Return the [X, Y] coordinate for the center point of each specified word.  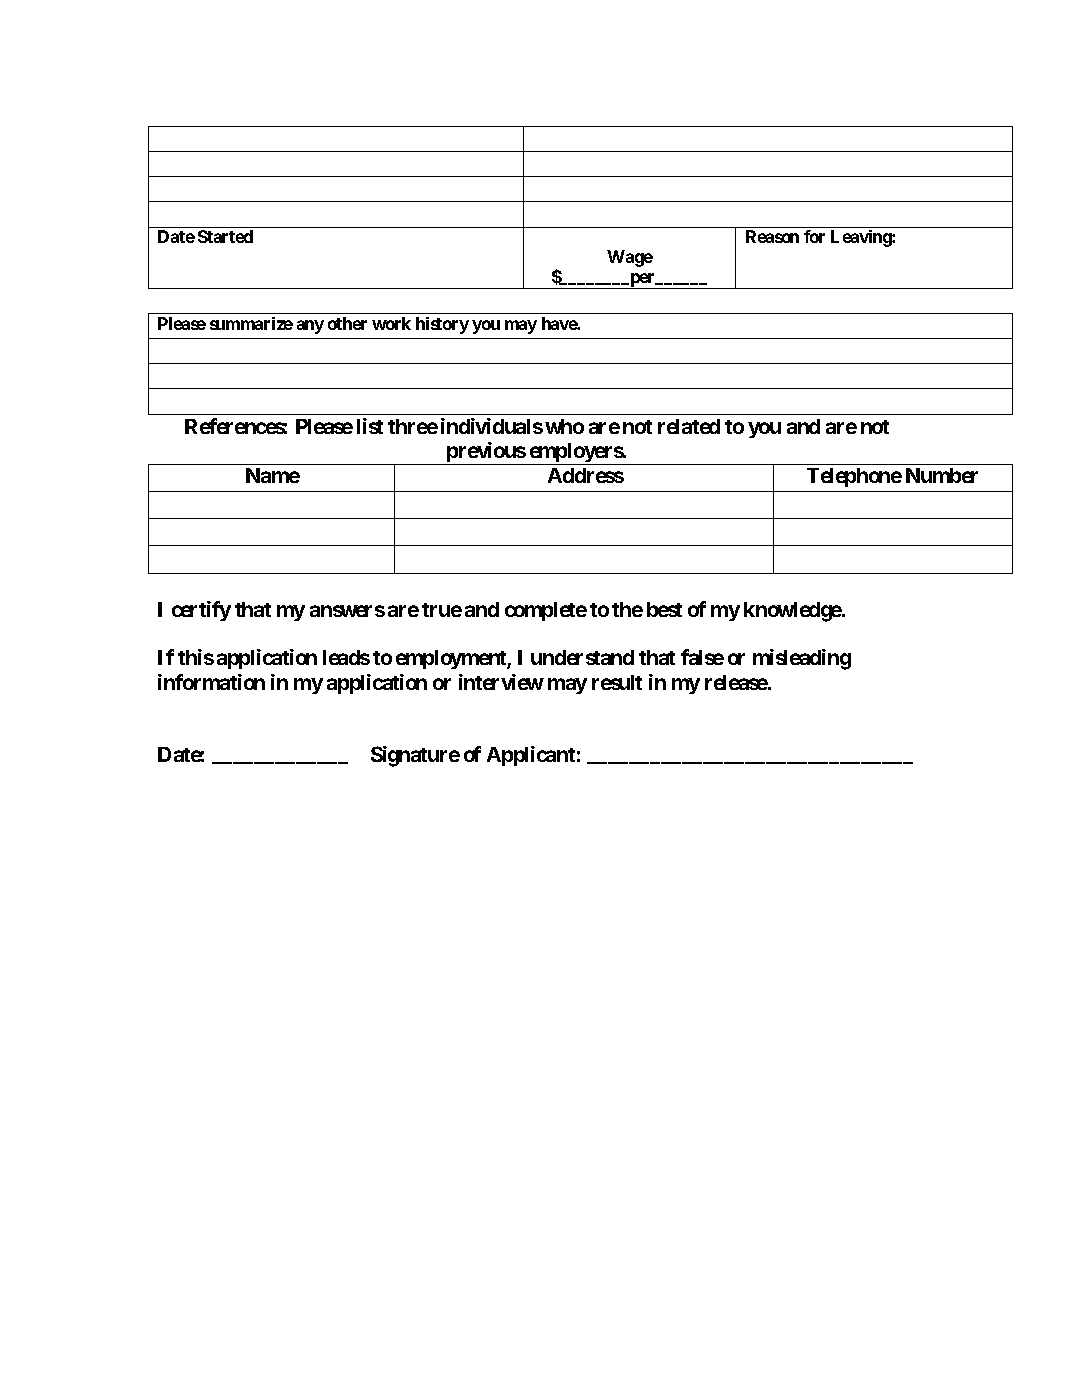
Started [225, 236]
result [617, 682]
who [564, 426]
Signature [415, 756]
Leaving [862, 238]
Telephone [854, 477]
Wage [630, 258]
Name [273, 475]
